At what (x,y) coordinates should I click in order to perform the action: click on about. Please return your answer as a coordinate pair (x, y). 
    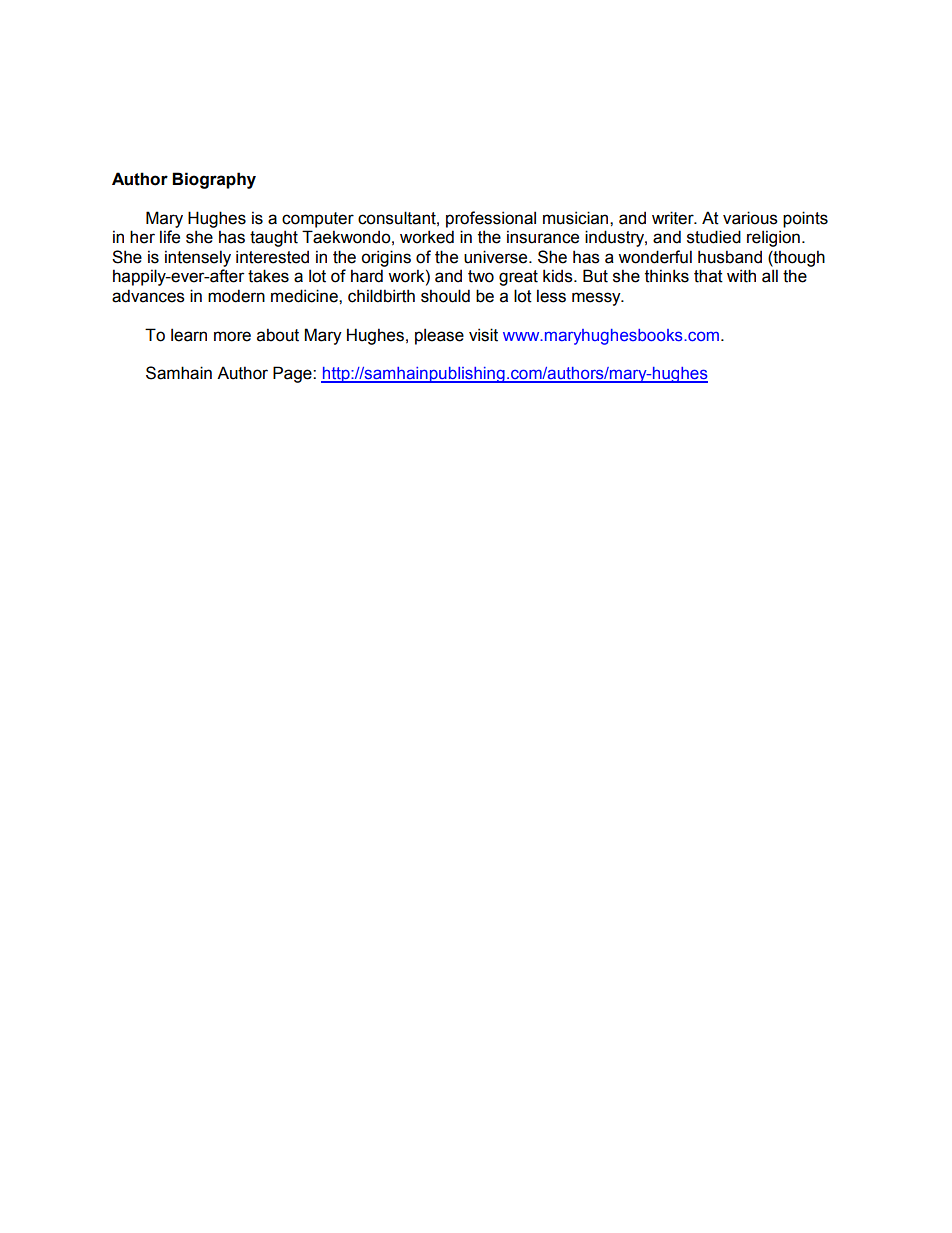
    Looking at the image, I should click on (278, 335).
